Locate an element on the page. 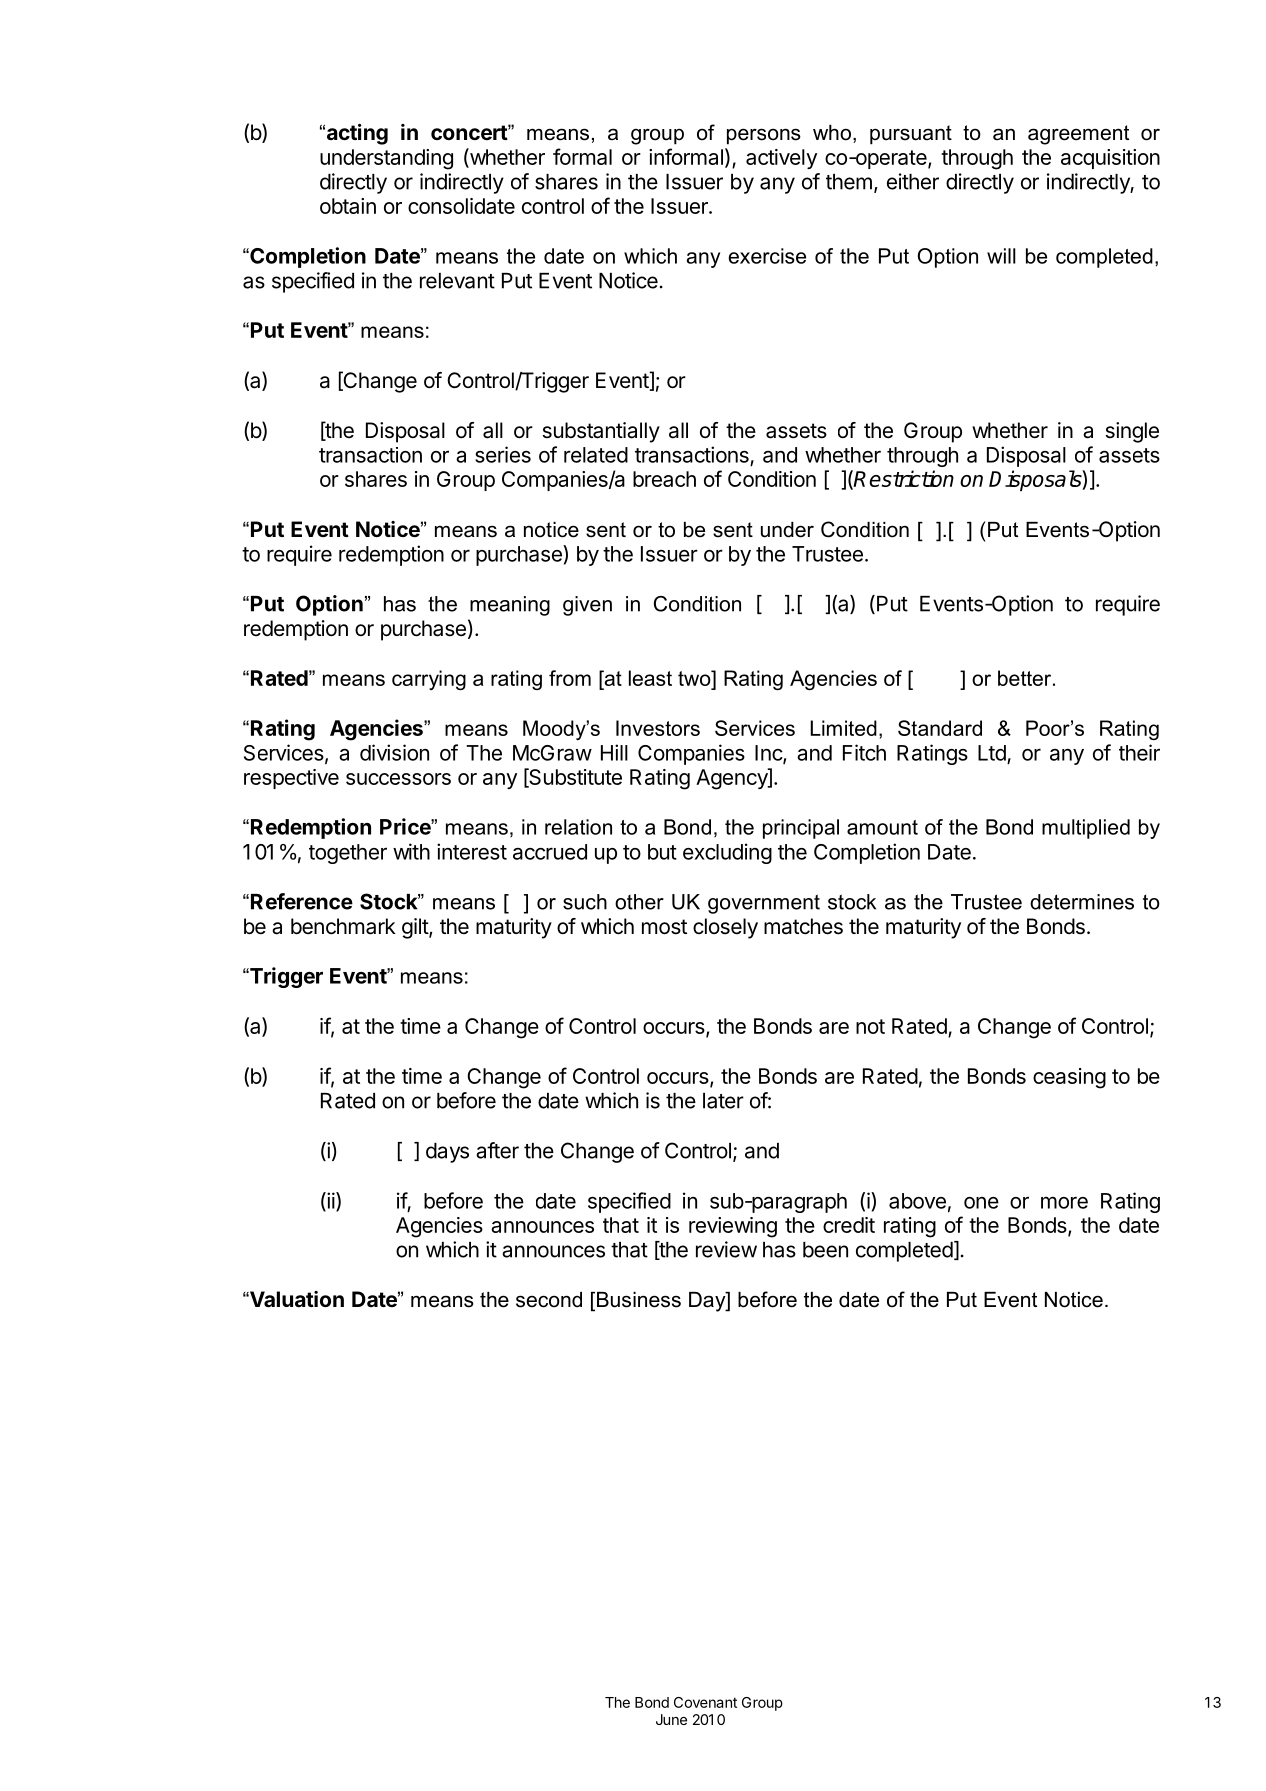  more is located at coordinates (1064, 1202).
